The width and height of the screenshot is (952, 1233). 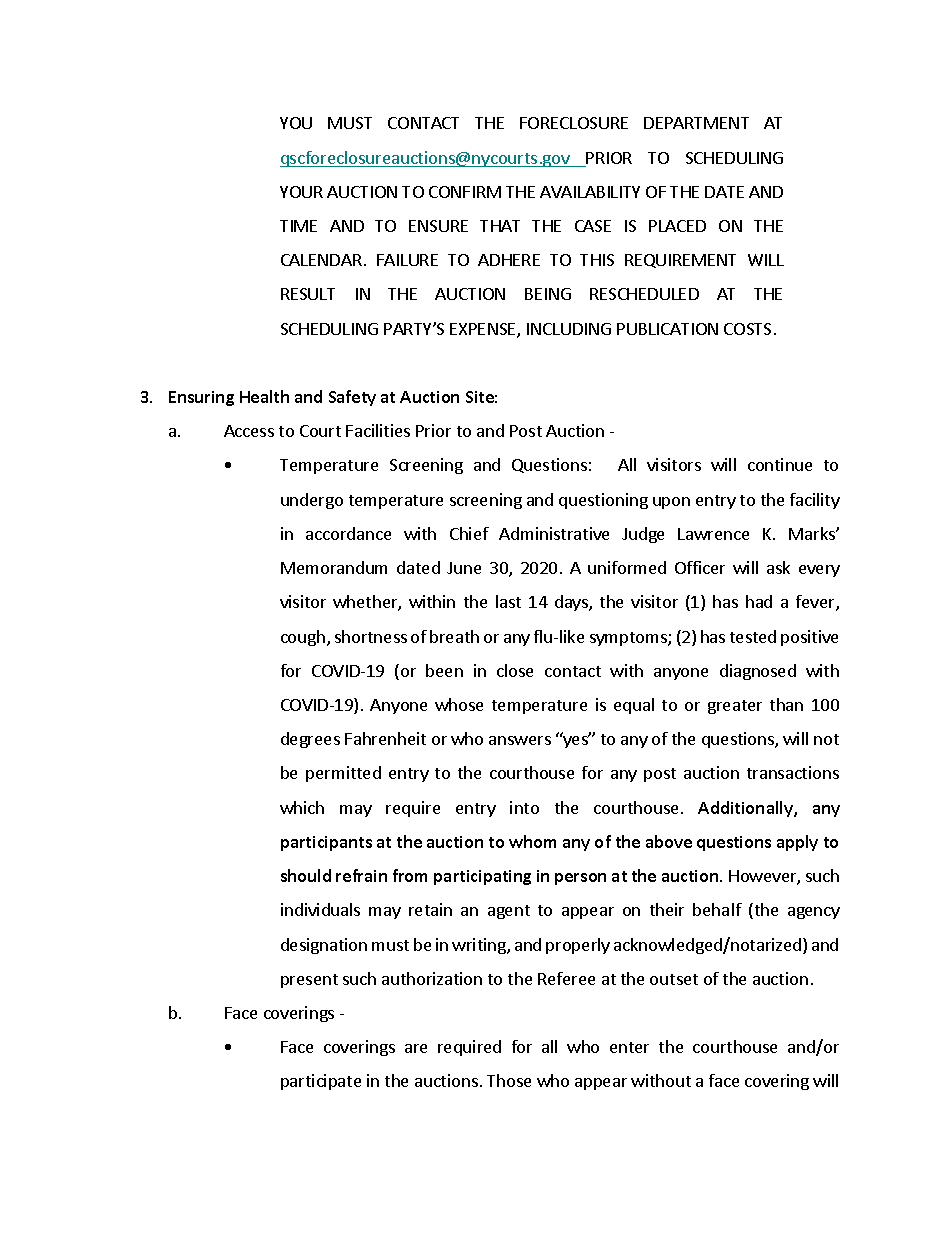 What do you see at coordinates (302, 807) in the screenshot?
I see `which` at bounding box center [302, 807].
